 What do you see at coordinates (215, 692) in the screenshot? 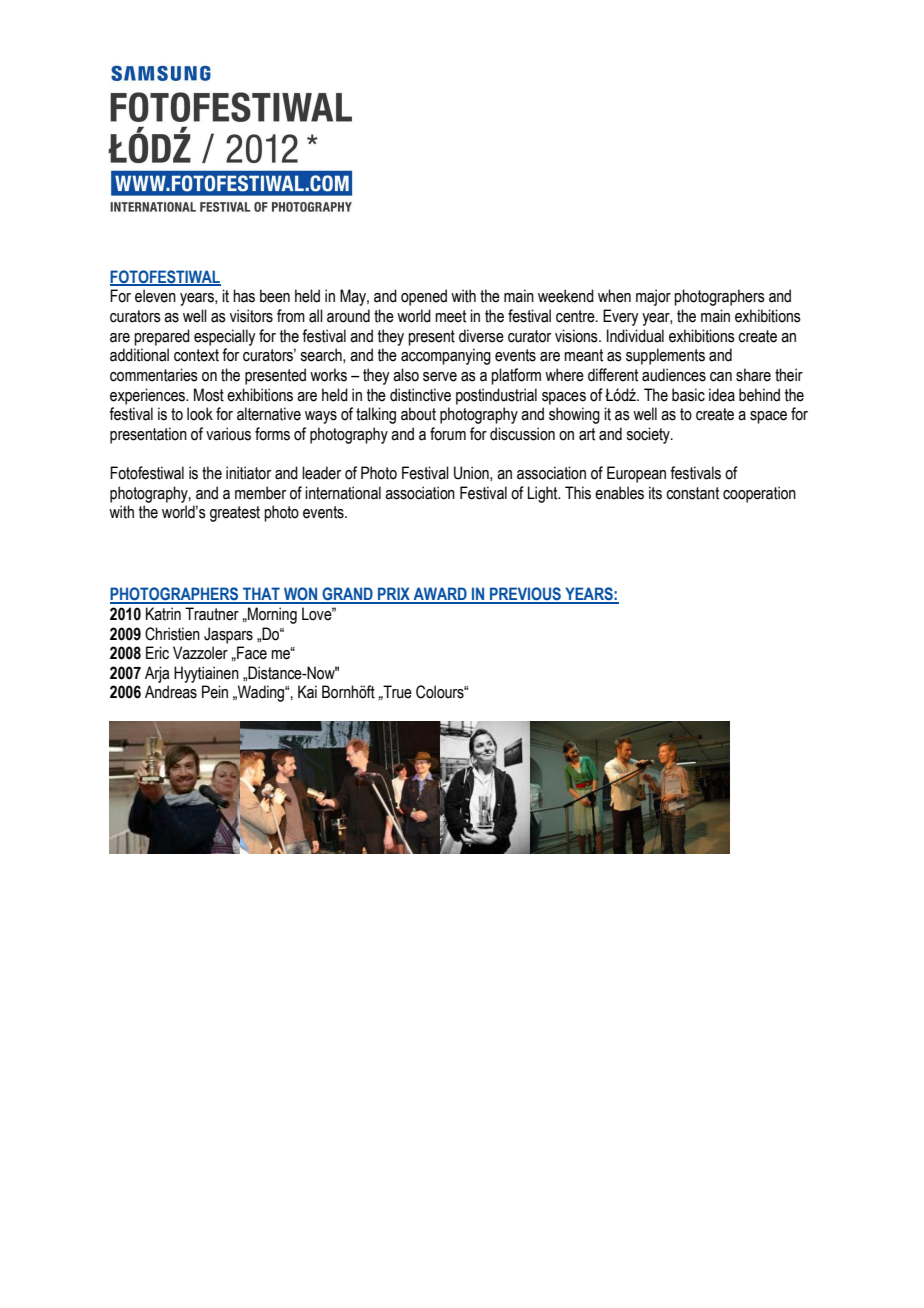
I see `Pein` at bounding box center [215, 692].
